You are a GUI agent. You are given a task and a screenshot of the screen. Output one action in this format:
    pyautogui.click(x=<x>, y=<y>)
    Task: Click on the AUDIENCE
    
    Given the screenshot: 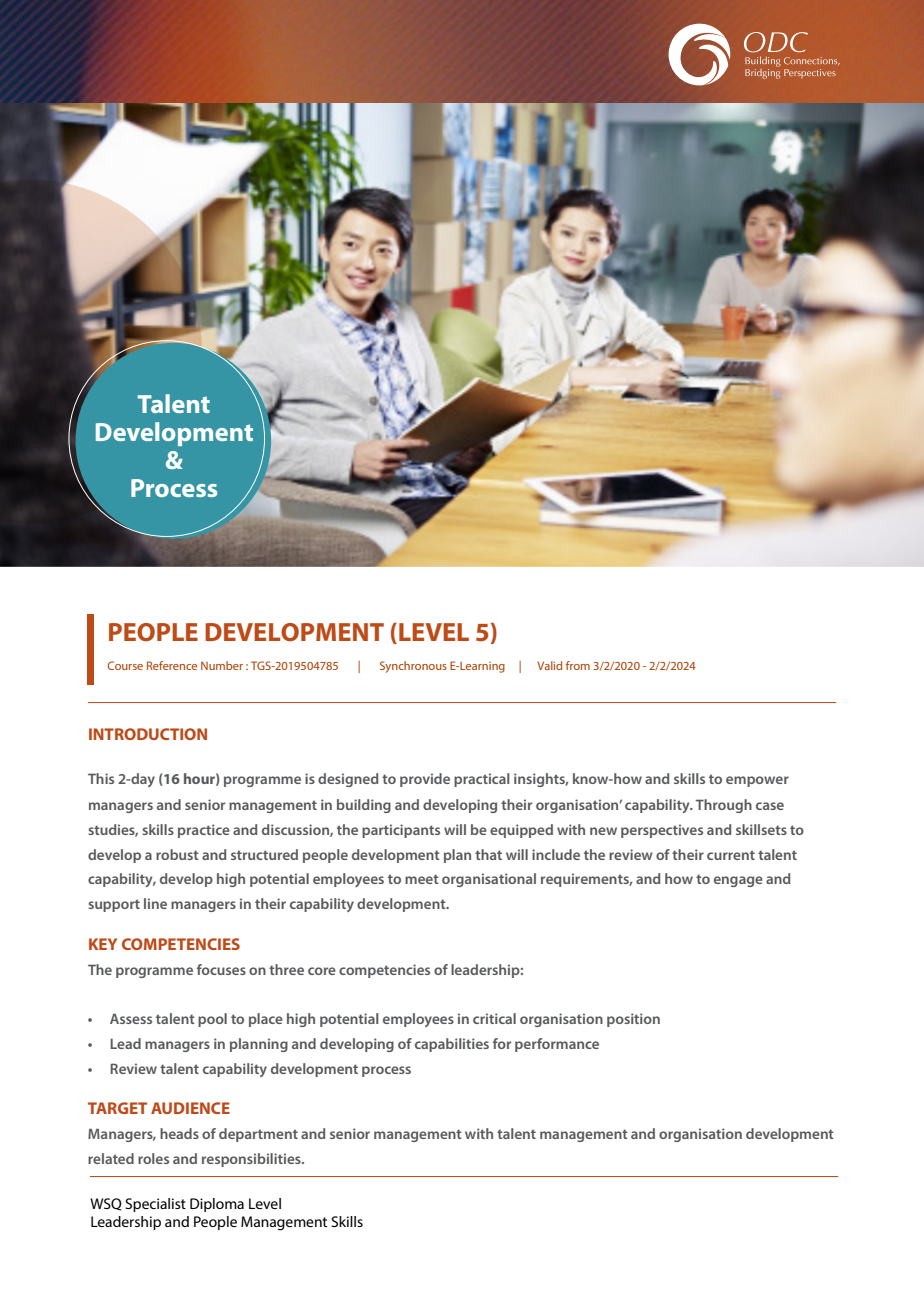 What is the action you would take?
    pyautogui.click(x=190, y=1108)
